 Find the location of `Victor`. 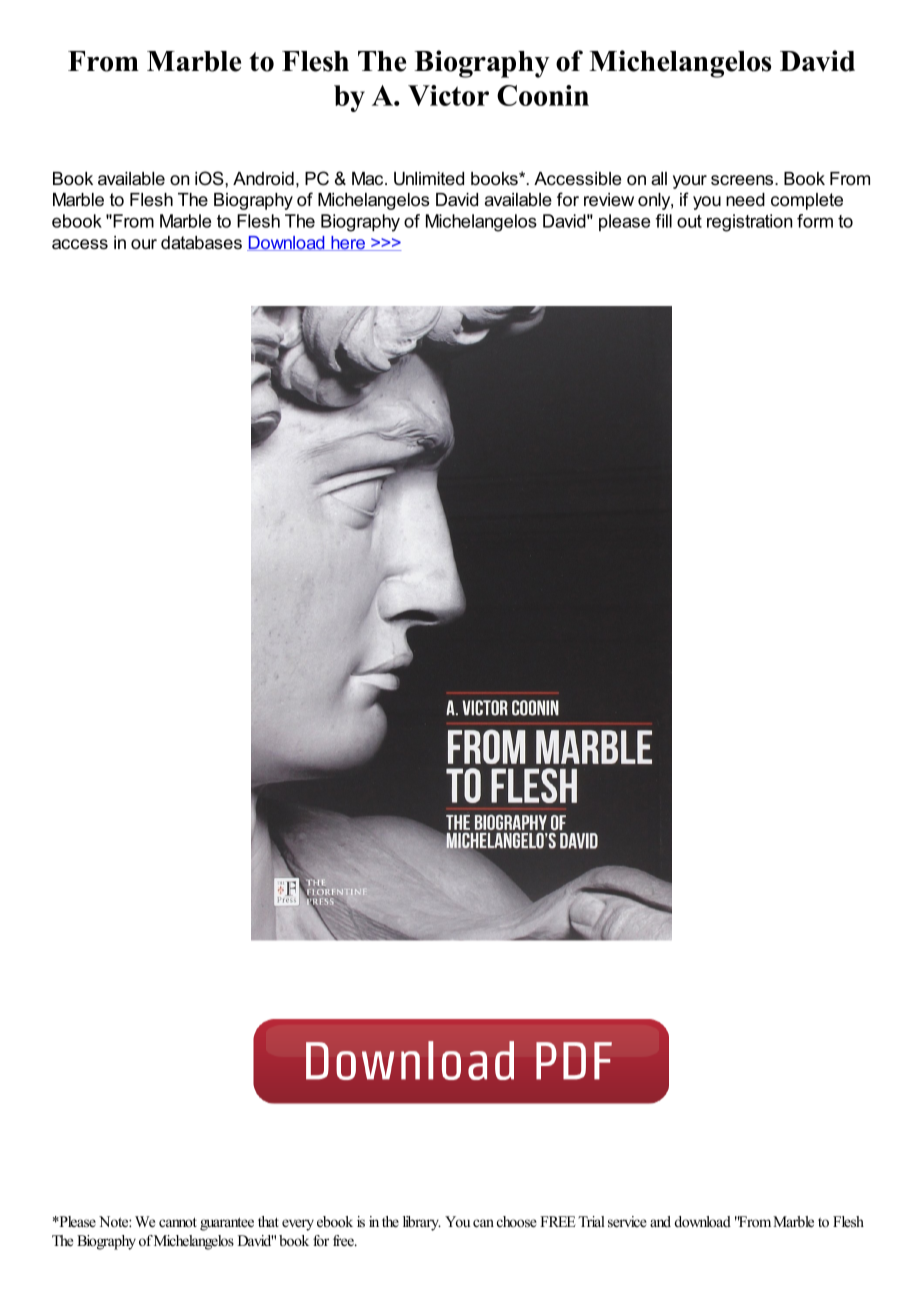

Victor is located at coordinates (448, 95).
